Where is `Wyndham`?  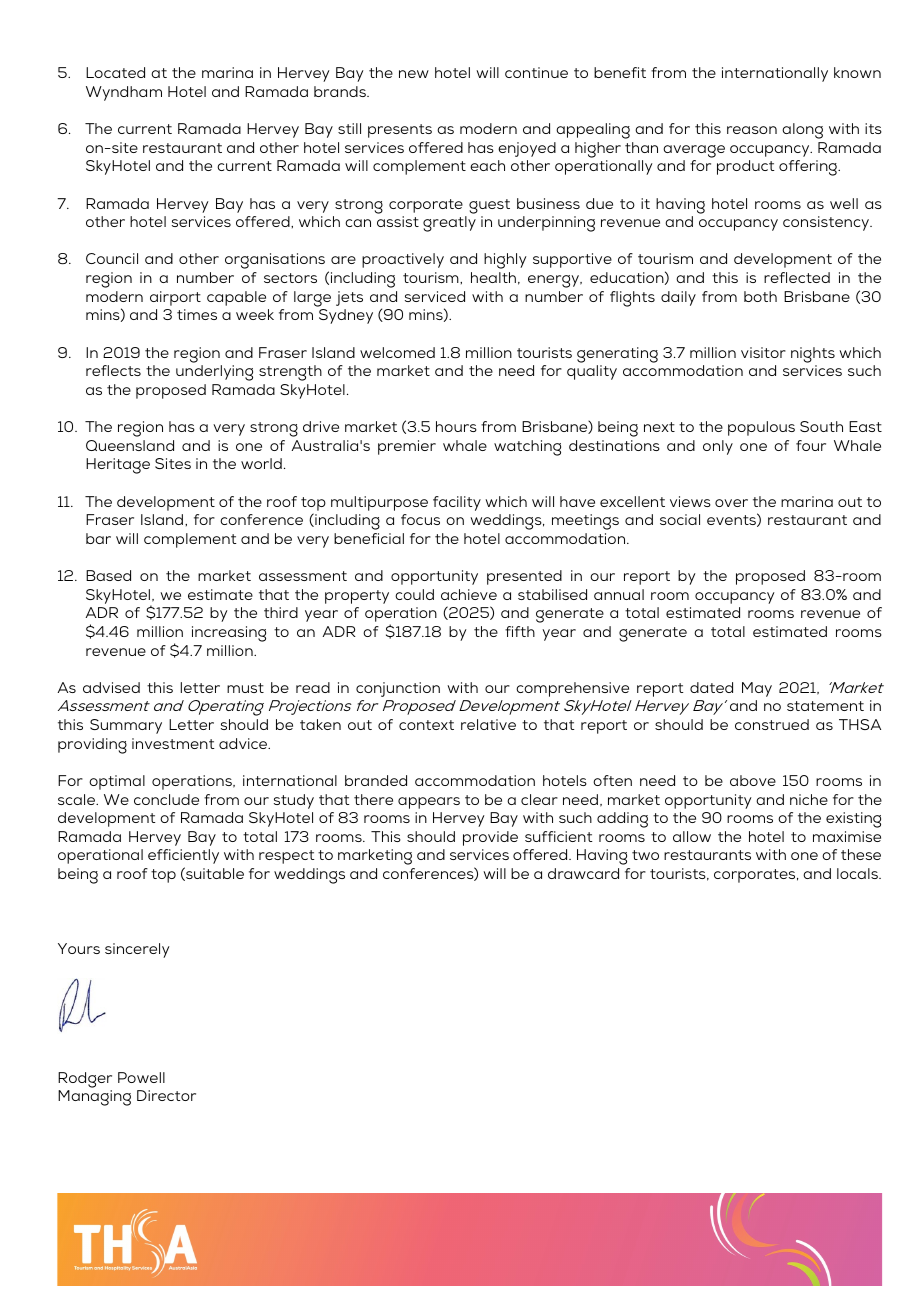
Wyndham is located at coordinates (124, 93).
